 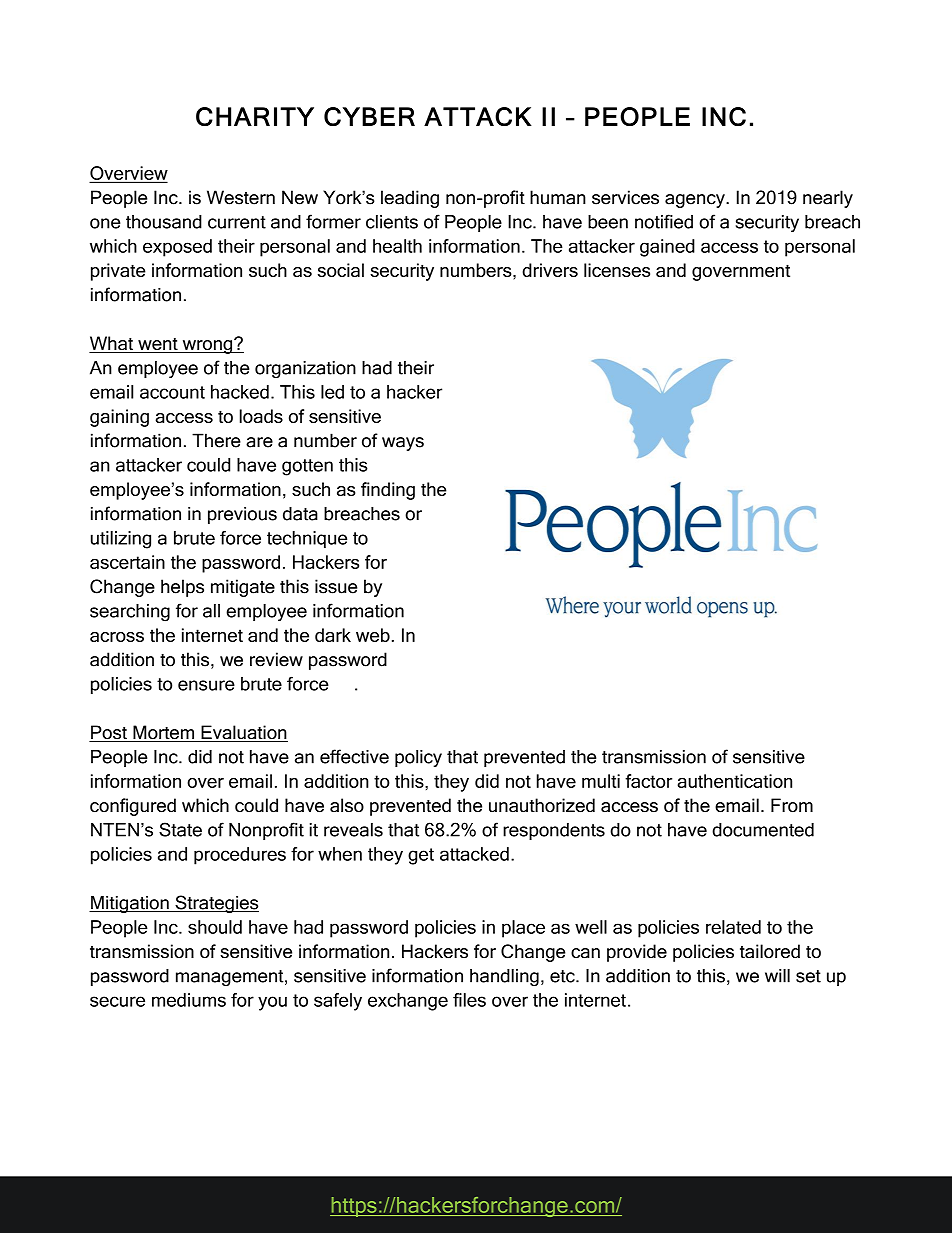 I want to click on mediums, so click(x=189, y=1000).
